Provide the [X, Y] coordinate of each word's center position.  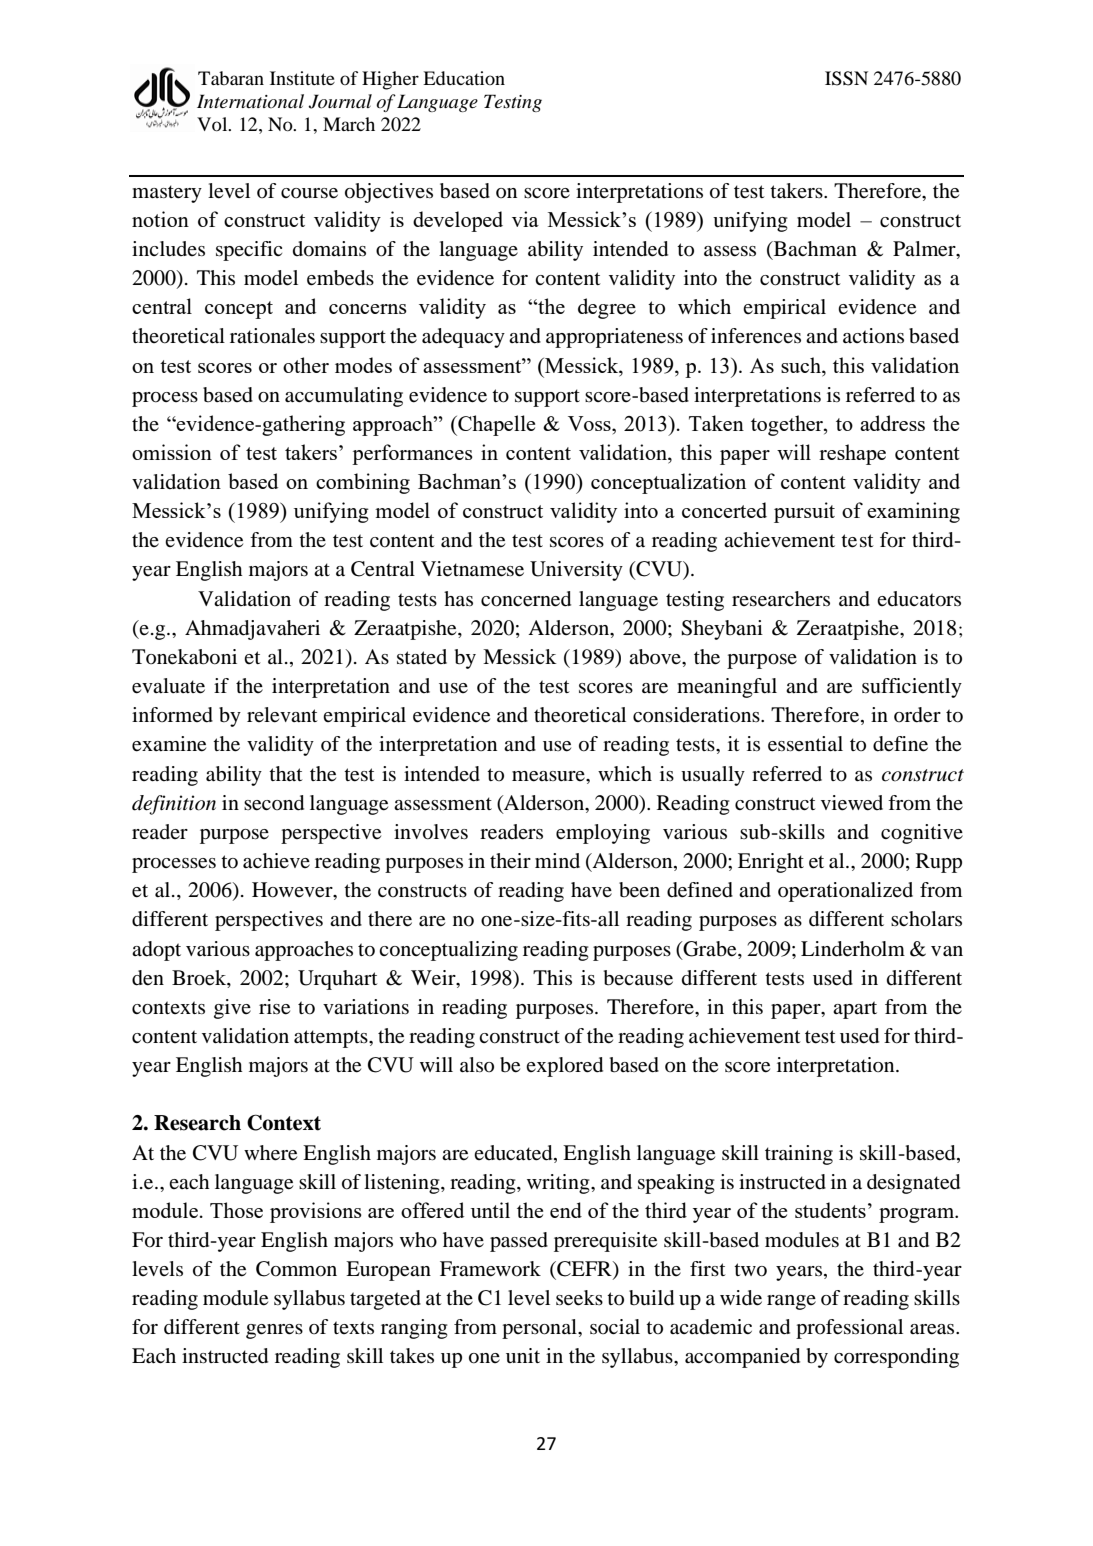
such [802, 365]
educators [919, 599]
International [250, 101]
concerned [526, 599]
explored [564, 1067]
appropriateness [614, 338]
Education [464, 78]
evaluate [168, 686]
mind [557, 860]
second [274, 803]
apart [855, 1010]
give [232, 1009]
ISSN [846, 78]
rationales [272, 336]
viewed [852, 803]
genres [274, 1331]
